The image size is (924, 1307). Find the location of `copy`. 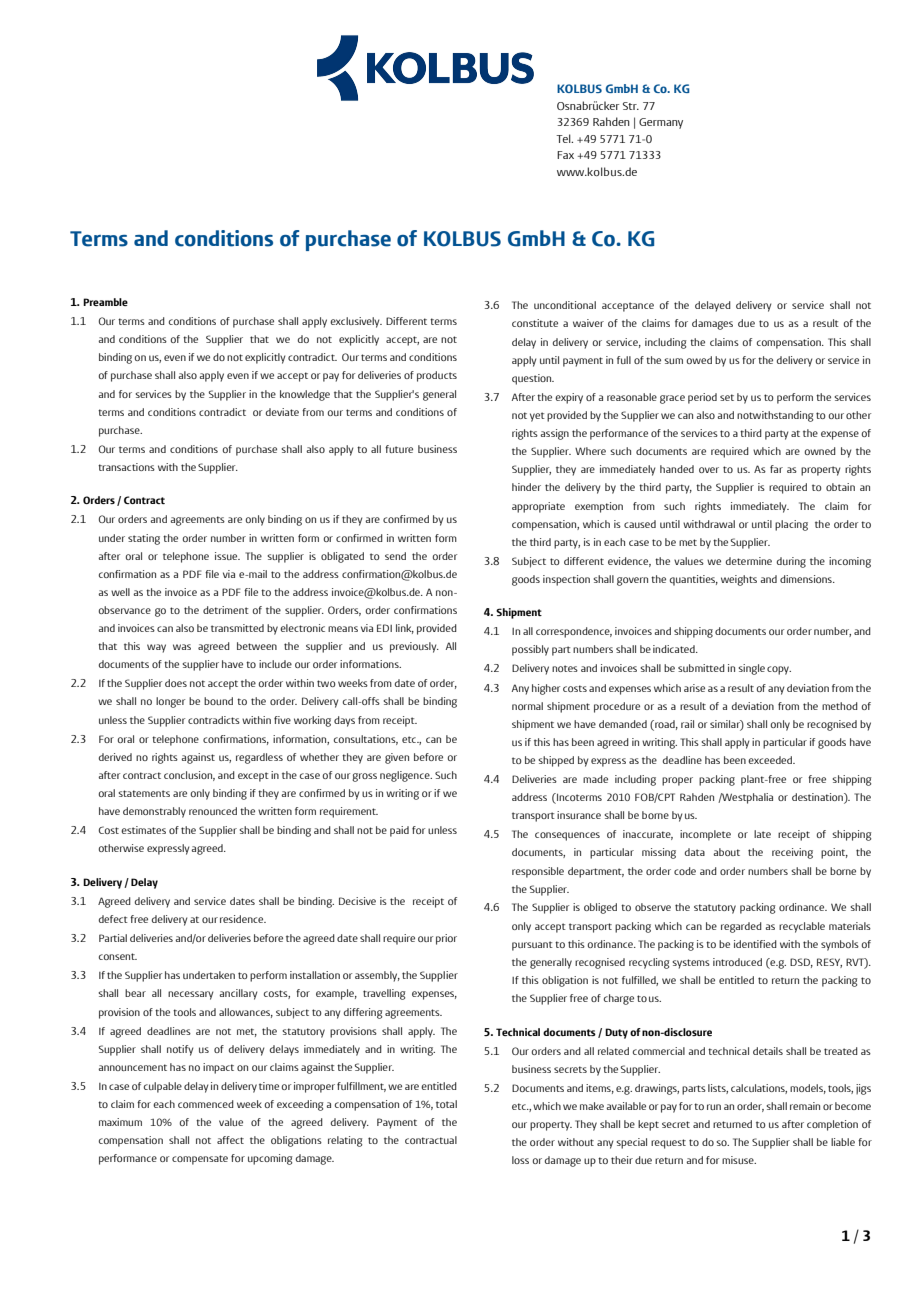

copy is located at coordinates (779, 670).
